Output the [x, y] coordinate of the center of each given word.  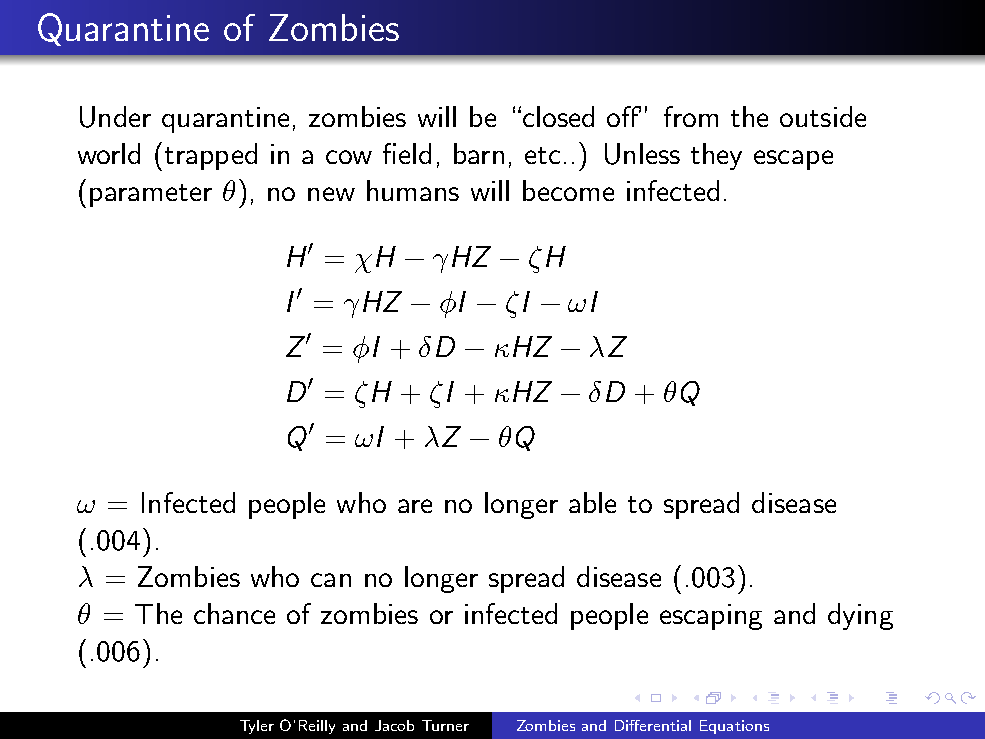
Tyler [257, 727]
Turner [445, 725]
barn [479, 153]
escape [793, 160]
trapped [211, 156]
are [415, 506]
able [592, 502]
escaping [711, 617]
